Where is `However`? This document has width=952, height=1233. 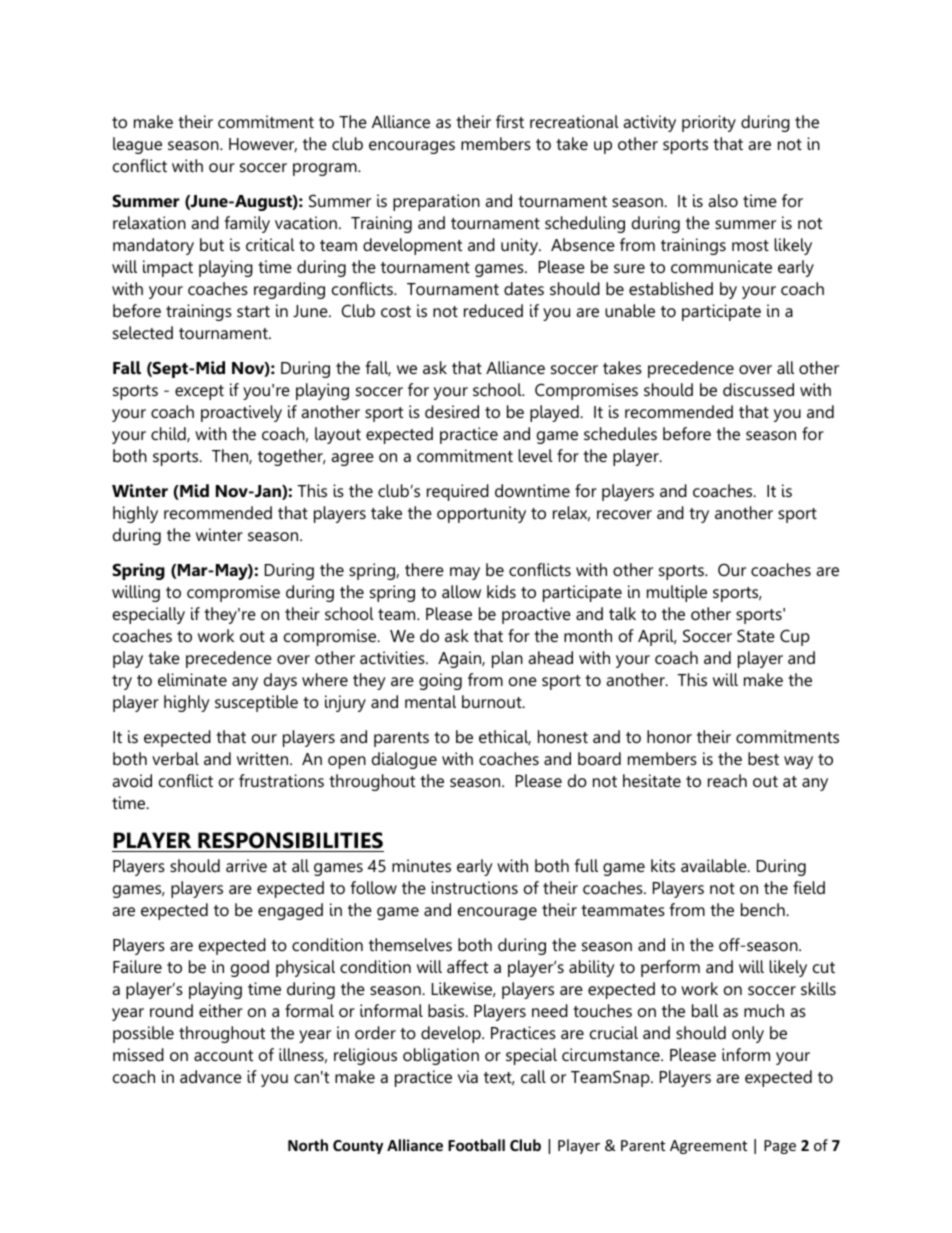 However is located at coordinates (263, 145).
